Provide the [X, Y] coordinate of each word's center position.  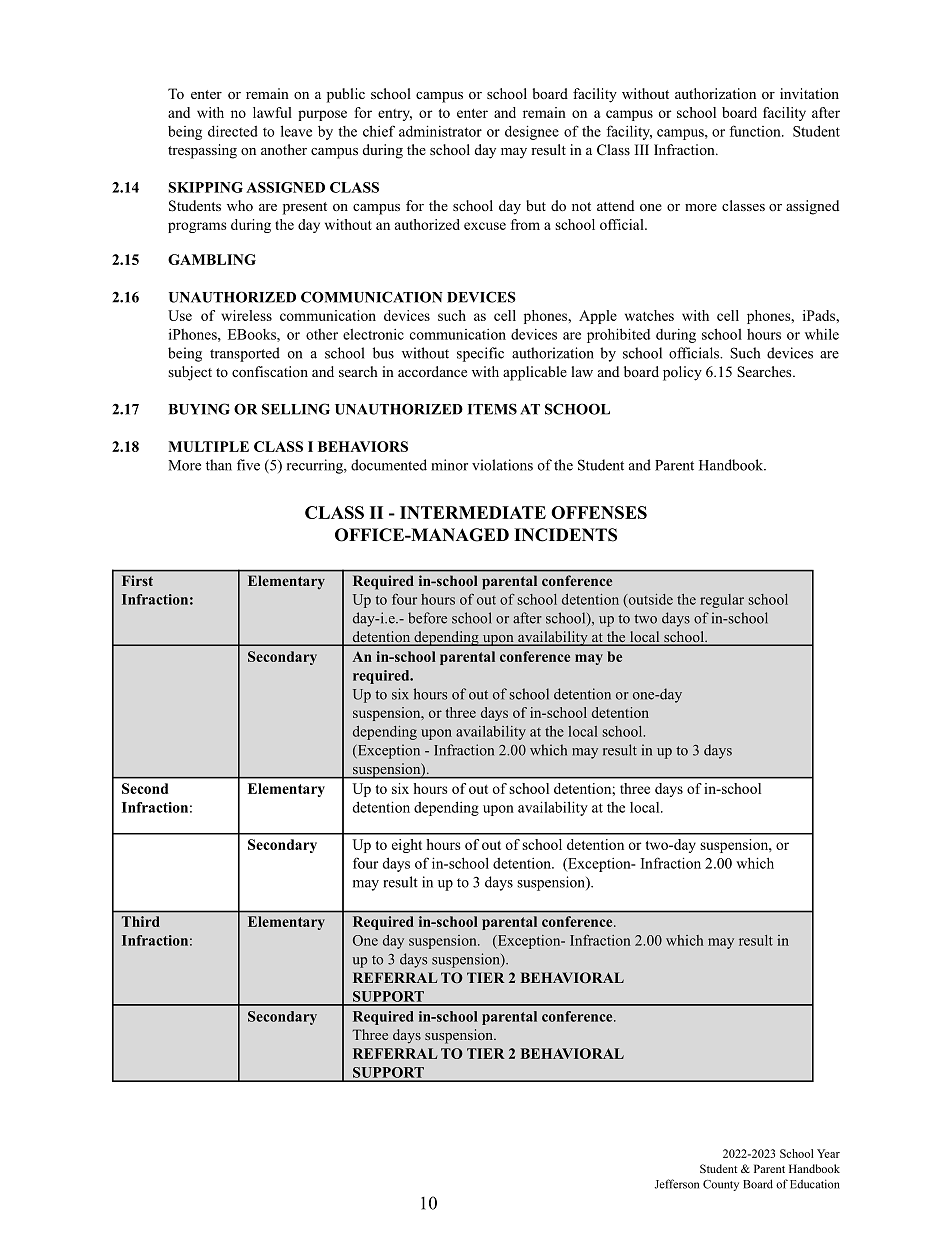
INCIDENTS [565, 535]
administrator [440, 131]
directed [233, 131]
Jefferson [677, 1184]
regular [722, 601]
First [137, 580]
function [756, 131]
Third [141, 921]
